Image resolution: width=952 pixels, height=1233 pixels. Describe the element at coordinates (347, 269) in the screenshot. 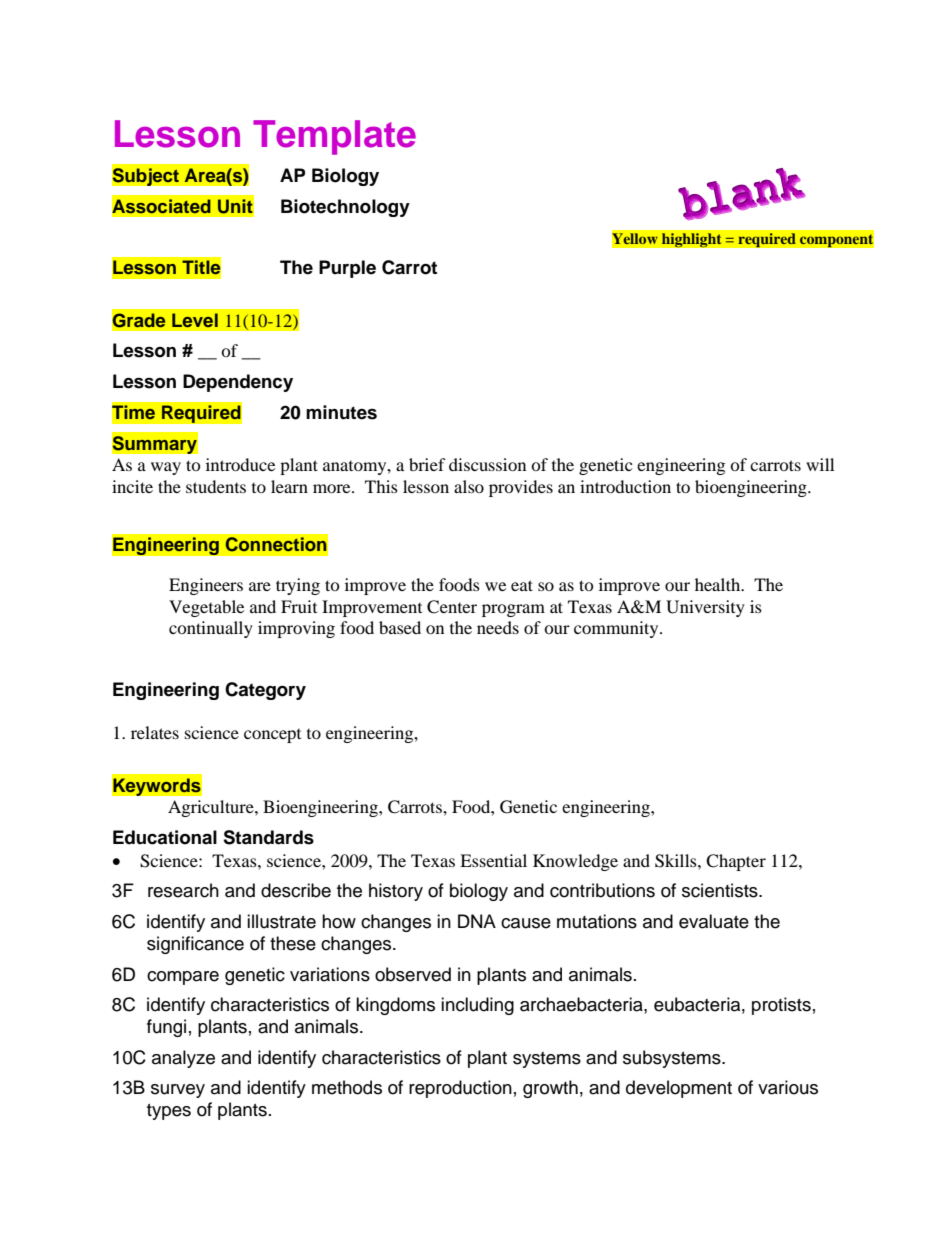

I see `Purple` at that location.
